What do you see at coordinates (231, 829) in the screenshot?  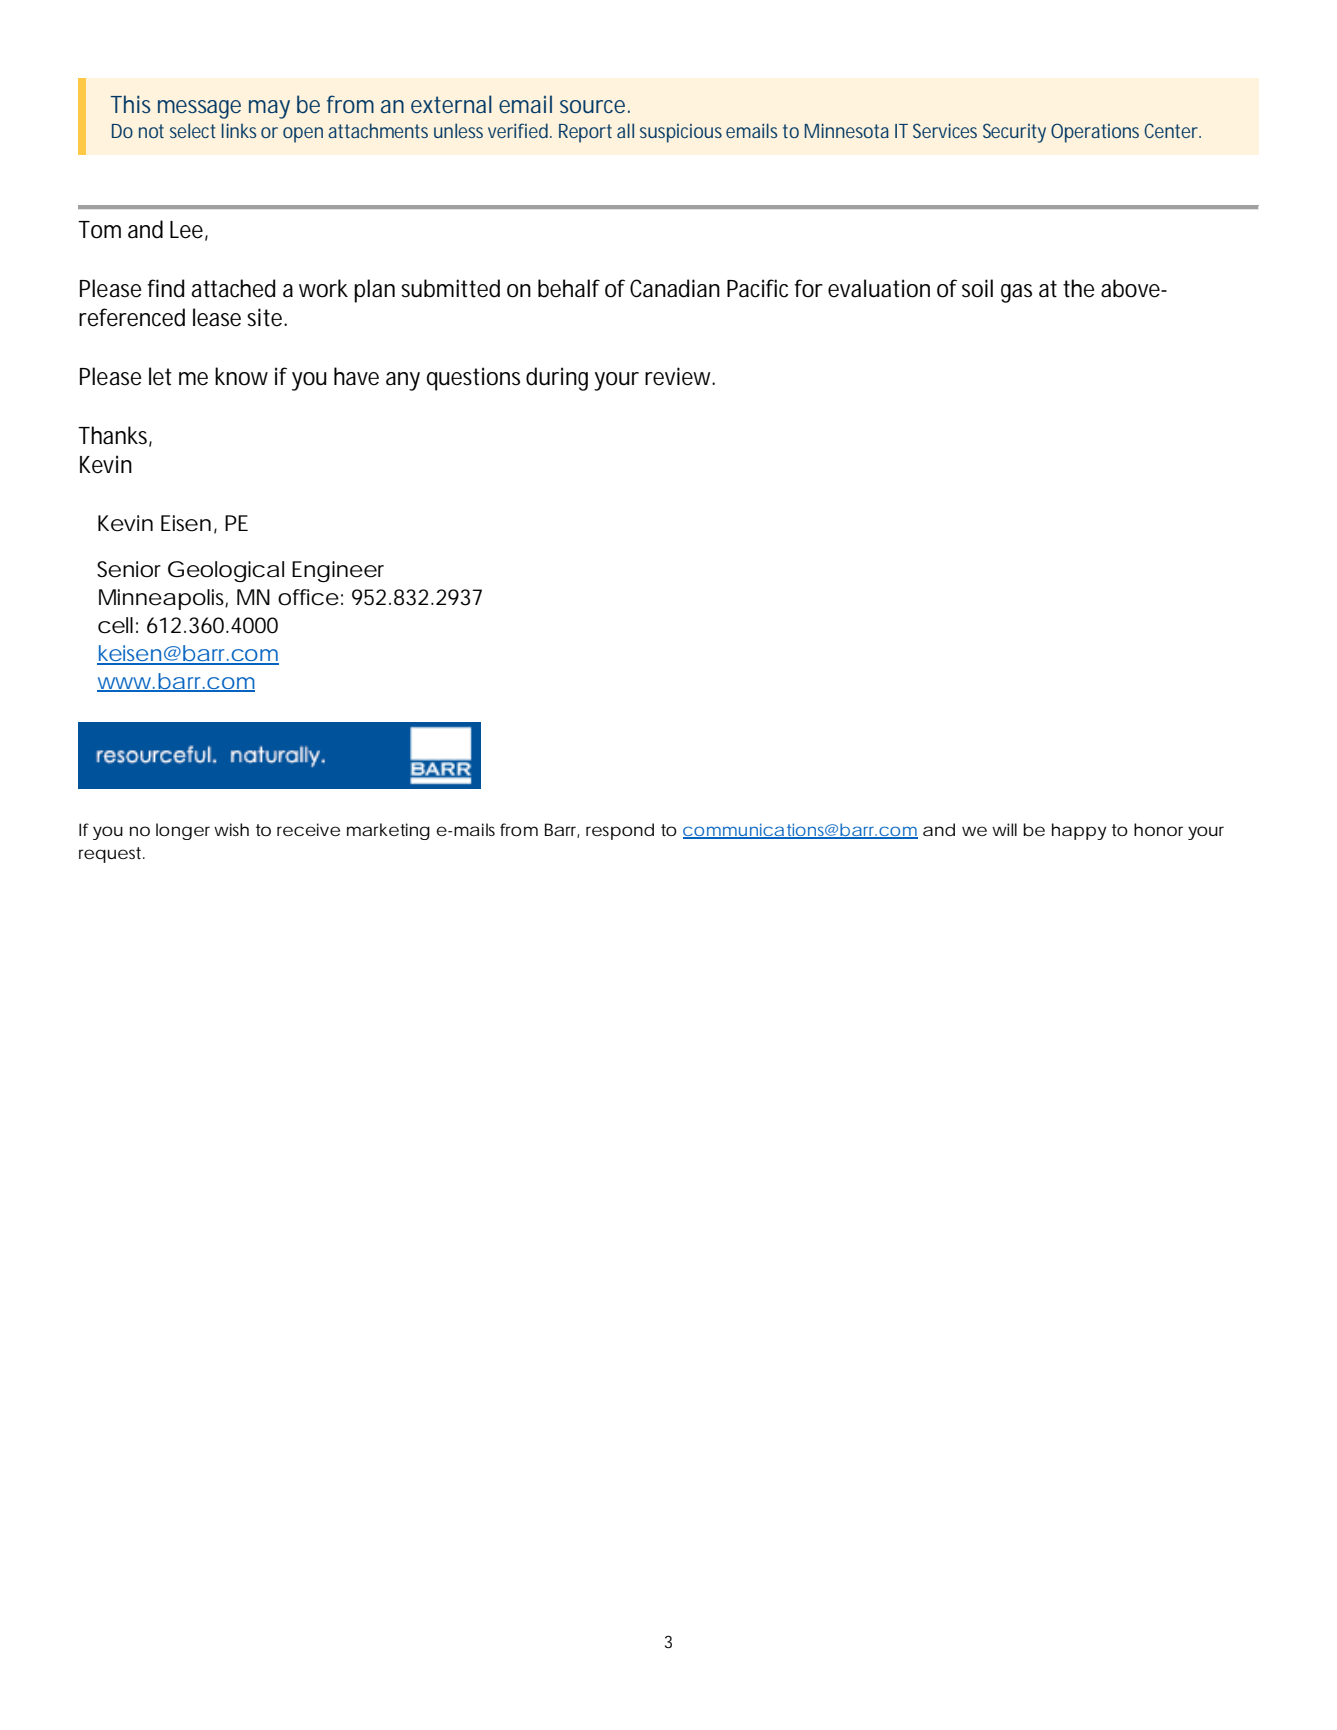 I see `wish` at bounding box center [231, 829].
